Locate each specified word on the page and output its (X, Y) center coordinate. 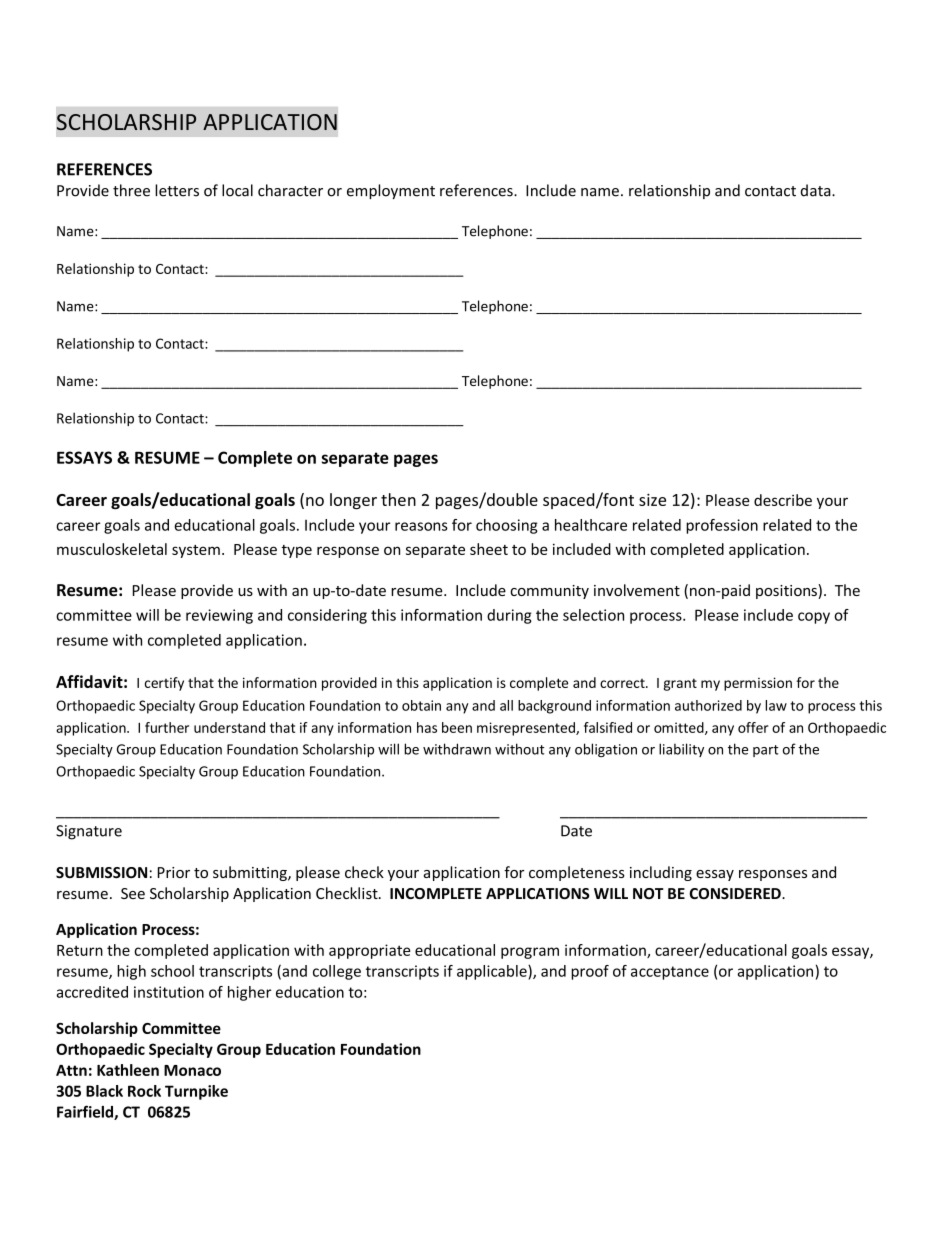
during (509, 616)
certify (164, 684)
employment (391, 191)
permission (758, 684)
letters (177, 190)
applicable (493, 972)
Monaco (192, 1070)
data (817, 190)
